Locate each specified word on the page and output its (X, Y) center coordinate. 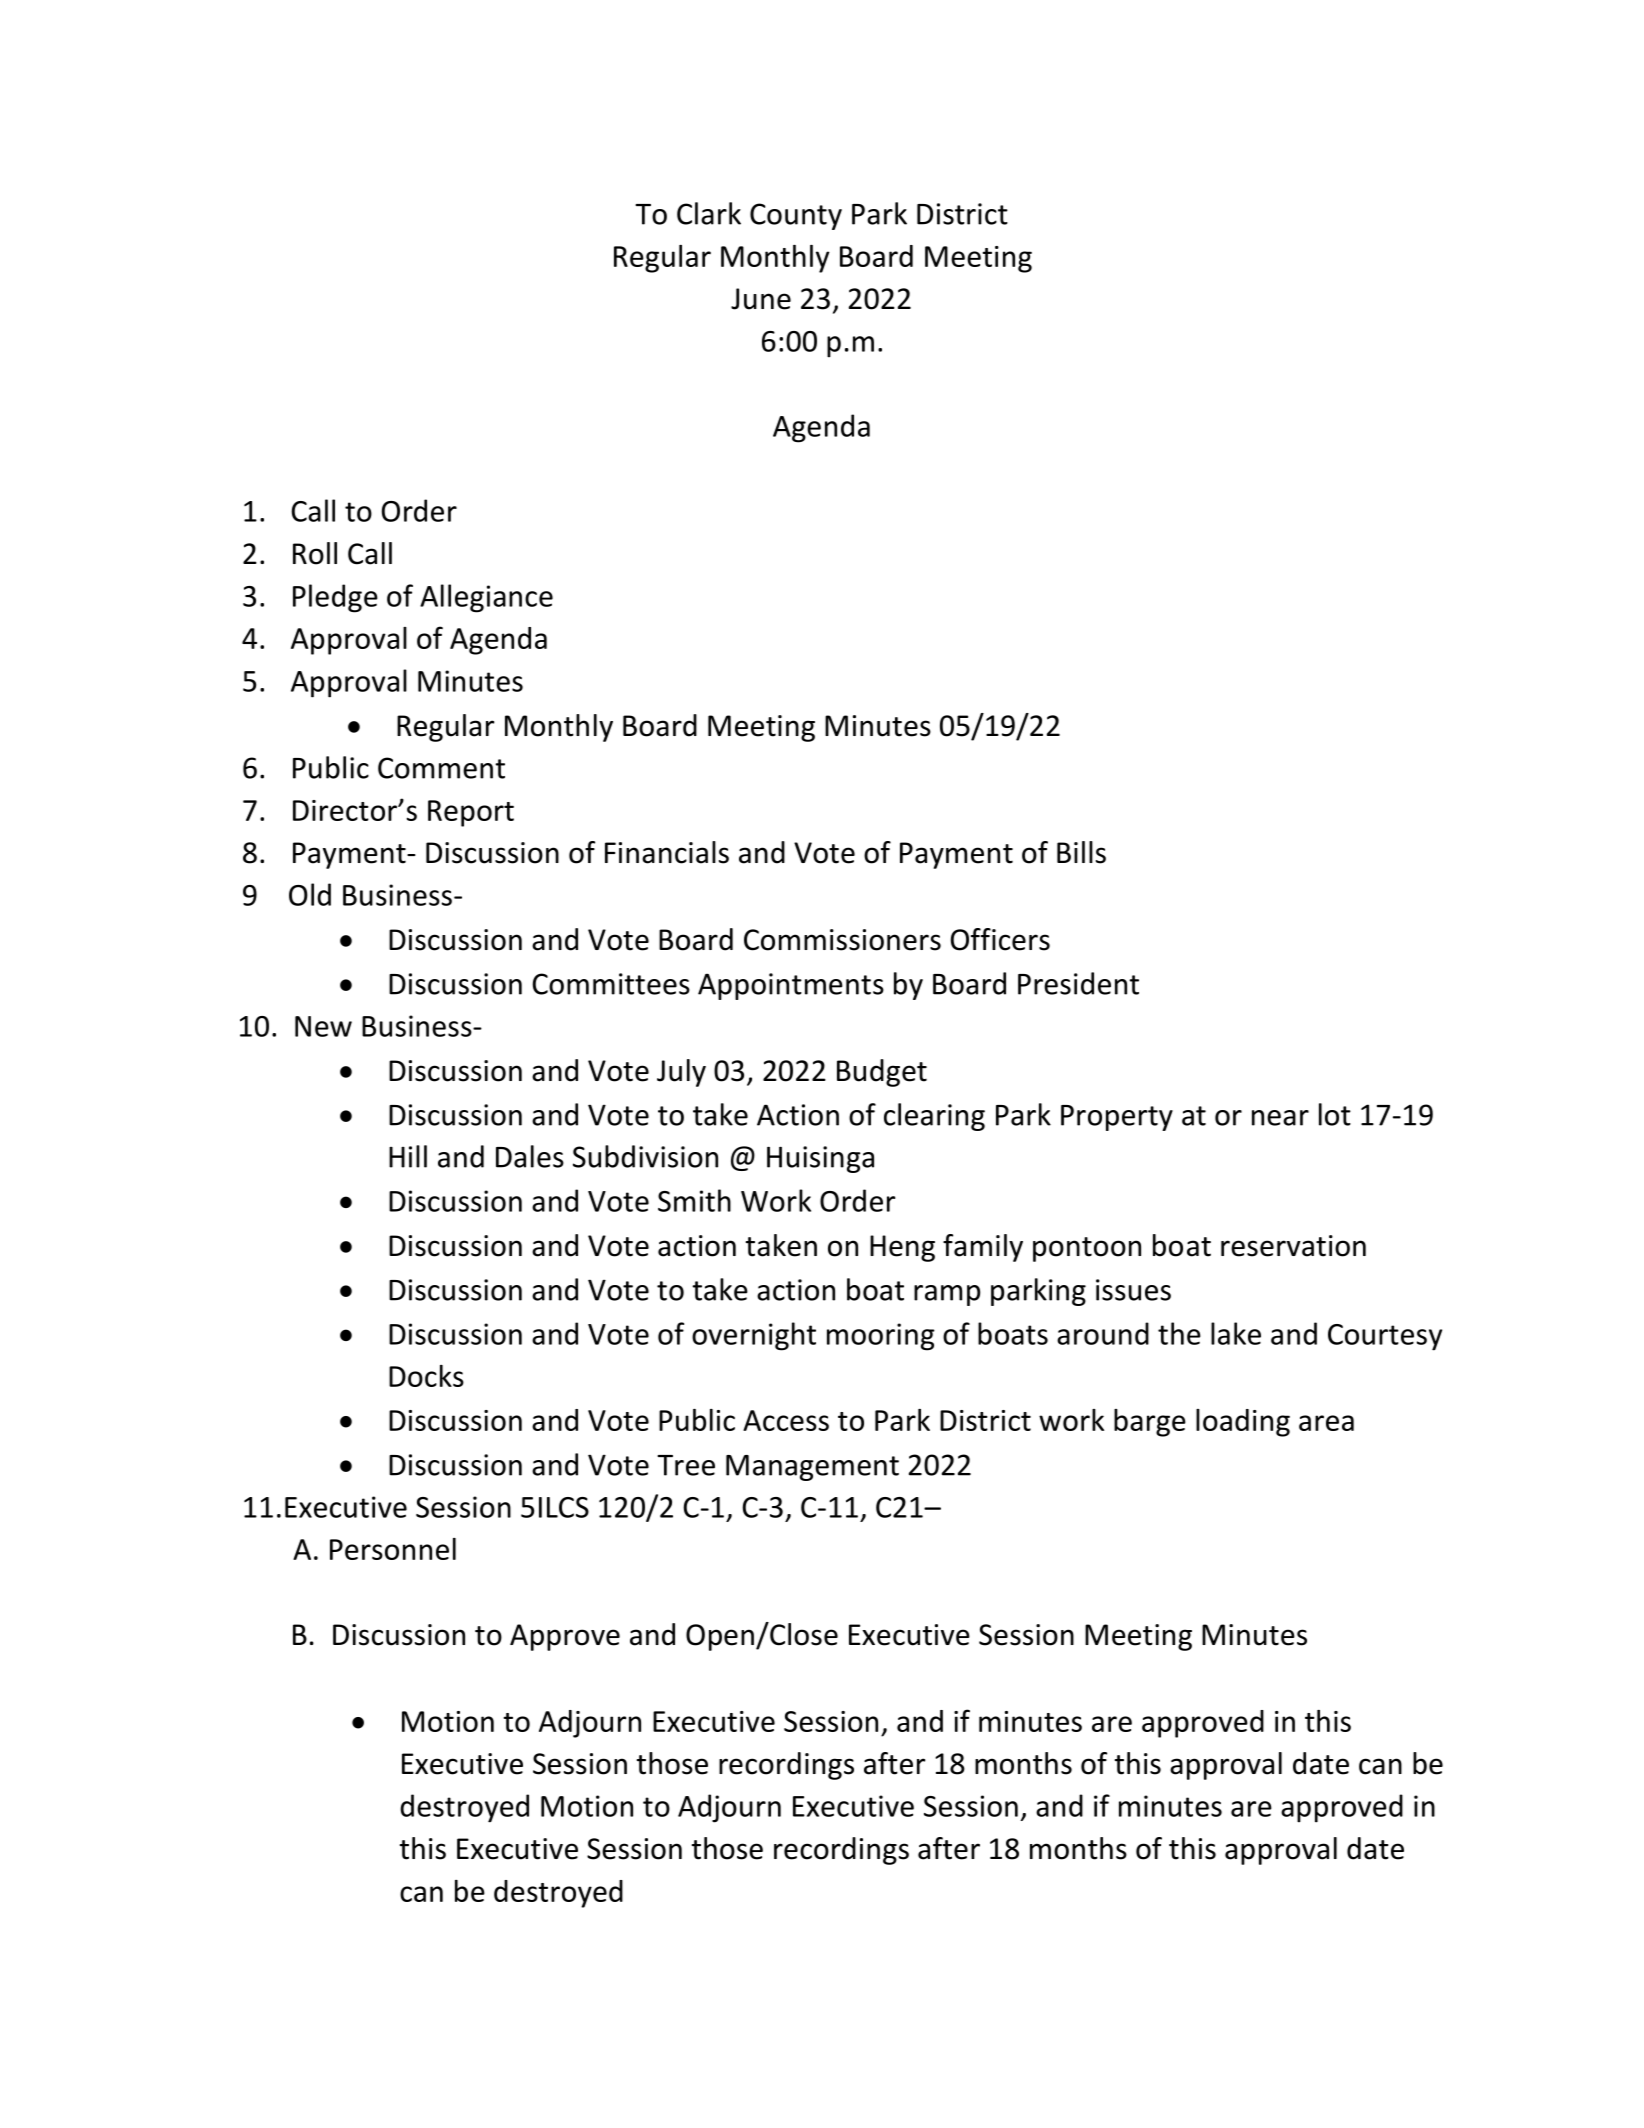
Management (812, 1468)
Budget (882, 1073)
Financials (667, 852)
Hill (408, 1156)
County (796, 216)
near (1280, 1118)
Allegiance (486, 598)
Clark (709, 213)
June (761, 299)
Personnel (393, 1549)
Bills (1081, 852)
